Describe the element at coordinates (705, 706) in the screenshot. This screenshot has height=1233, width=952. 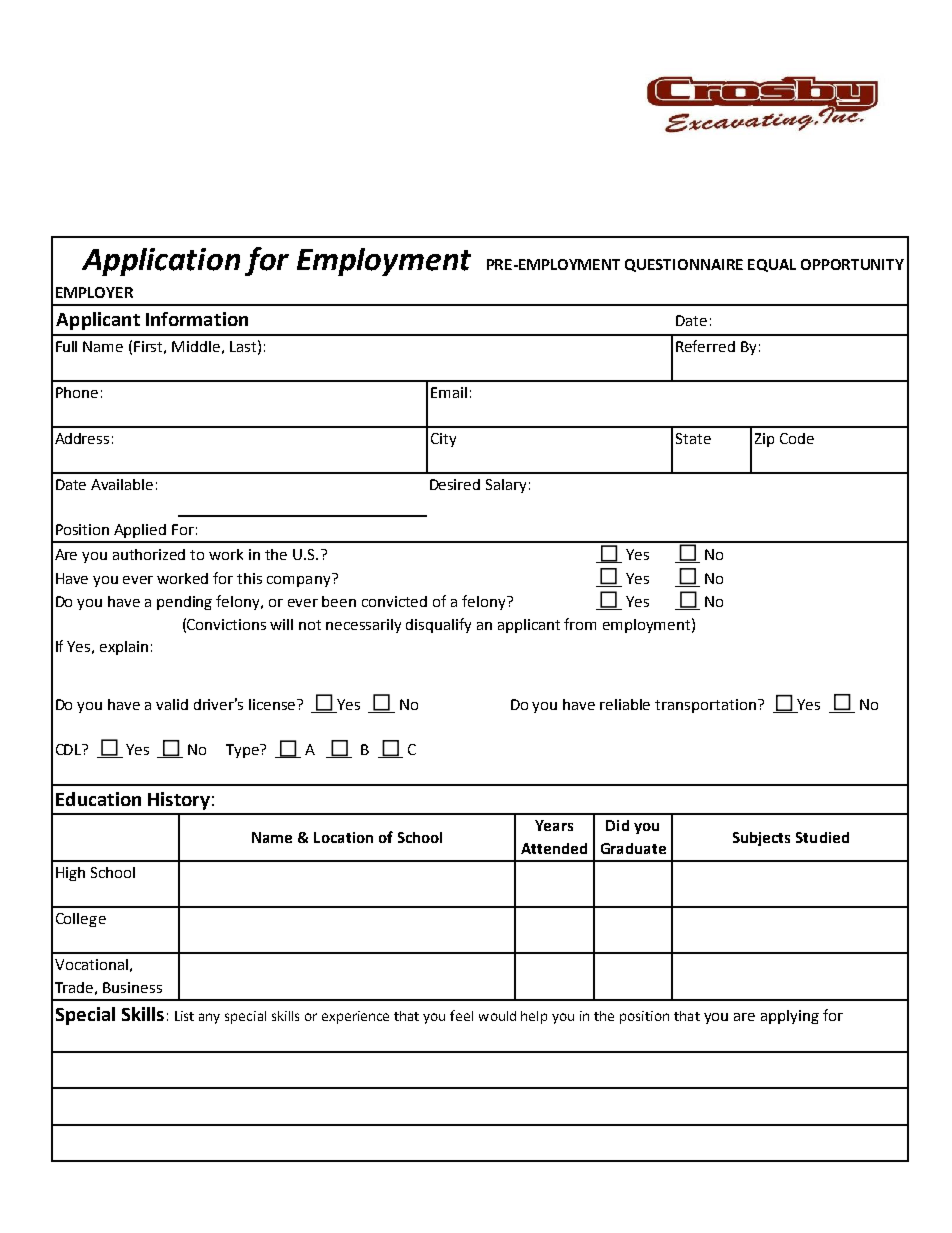
I see `transportation` at that location.
